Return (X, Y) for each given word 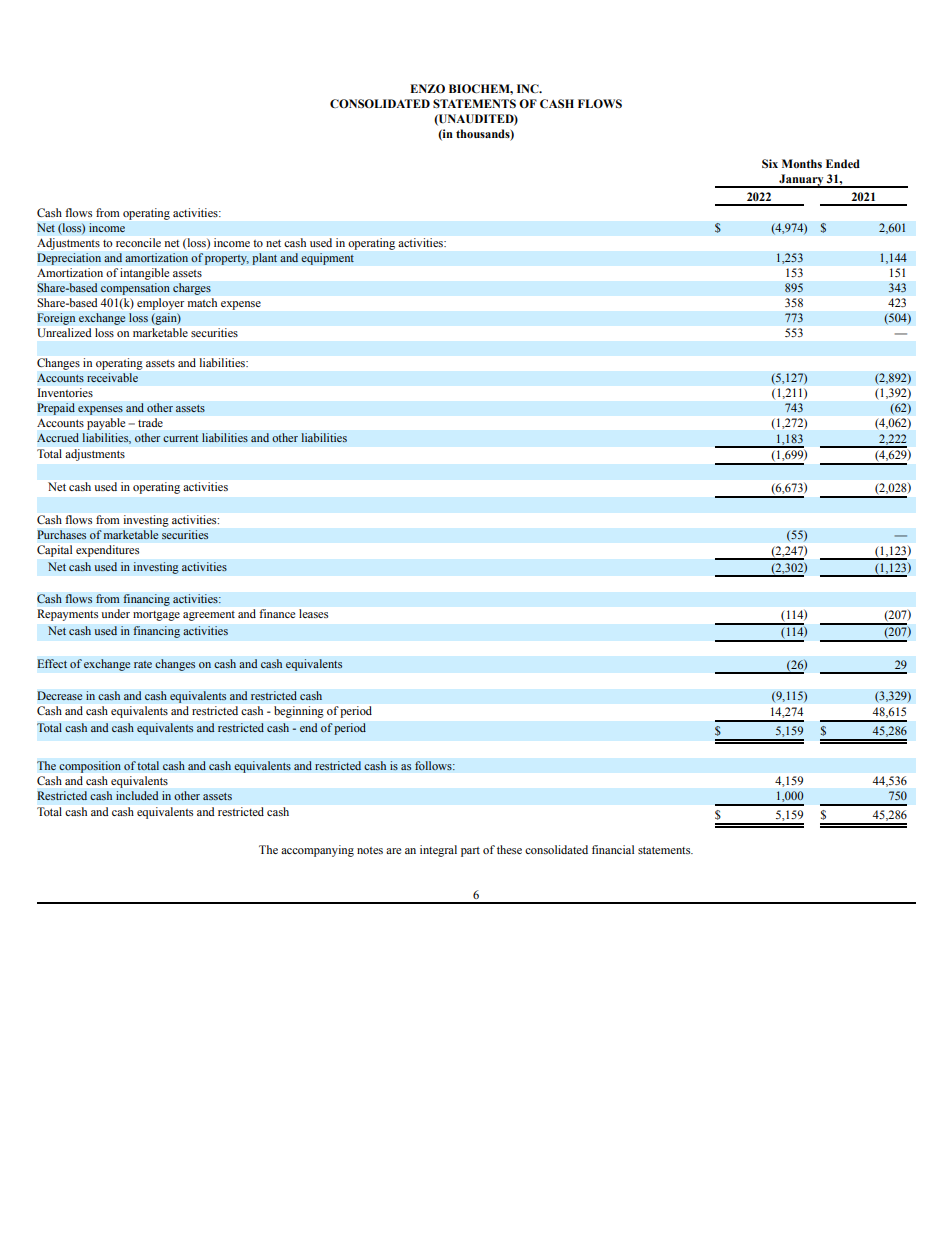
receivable (112, 377)
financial (613, 849)
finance (277, 613)
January (801, 181)
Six (770, 163)
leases (313, 613)
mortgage (156, 616)
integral (438, 851)
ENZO (427, 88)
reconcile (138, 242)
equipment (327, 259)
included (137, 795)
